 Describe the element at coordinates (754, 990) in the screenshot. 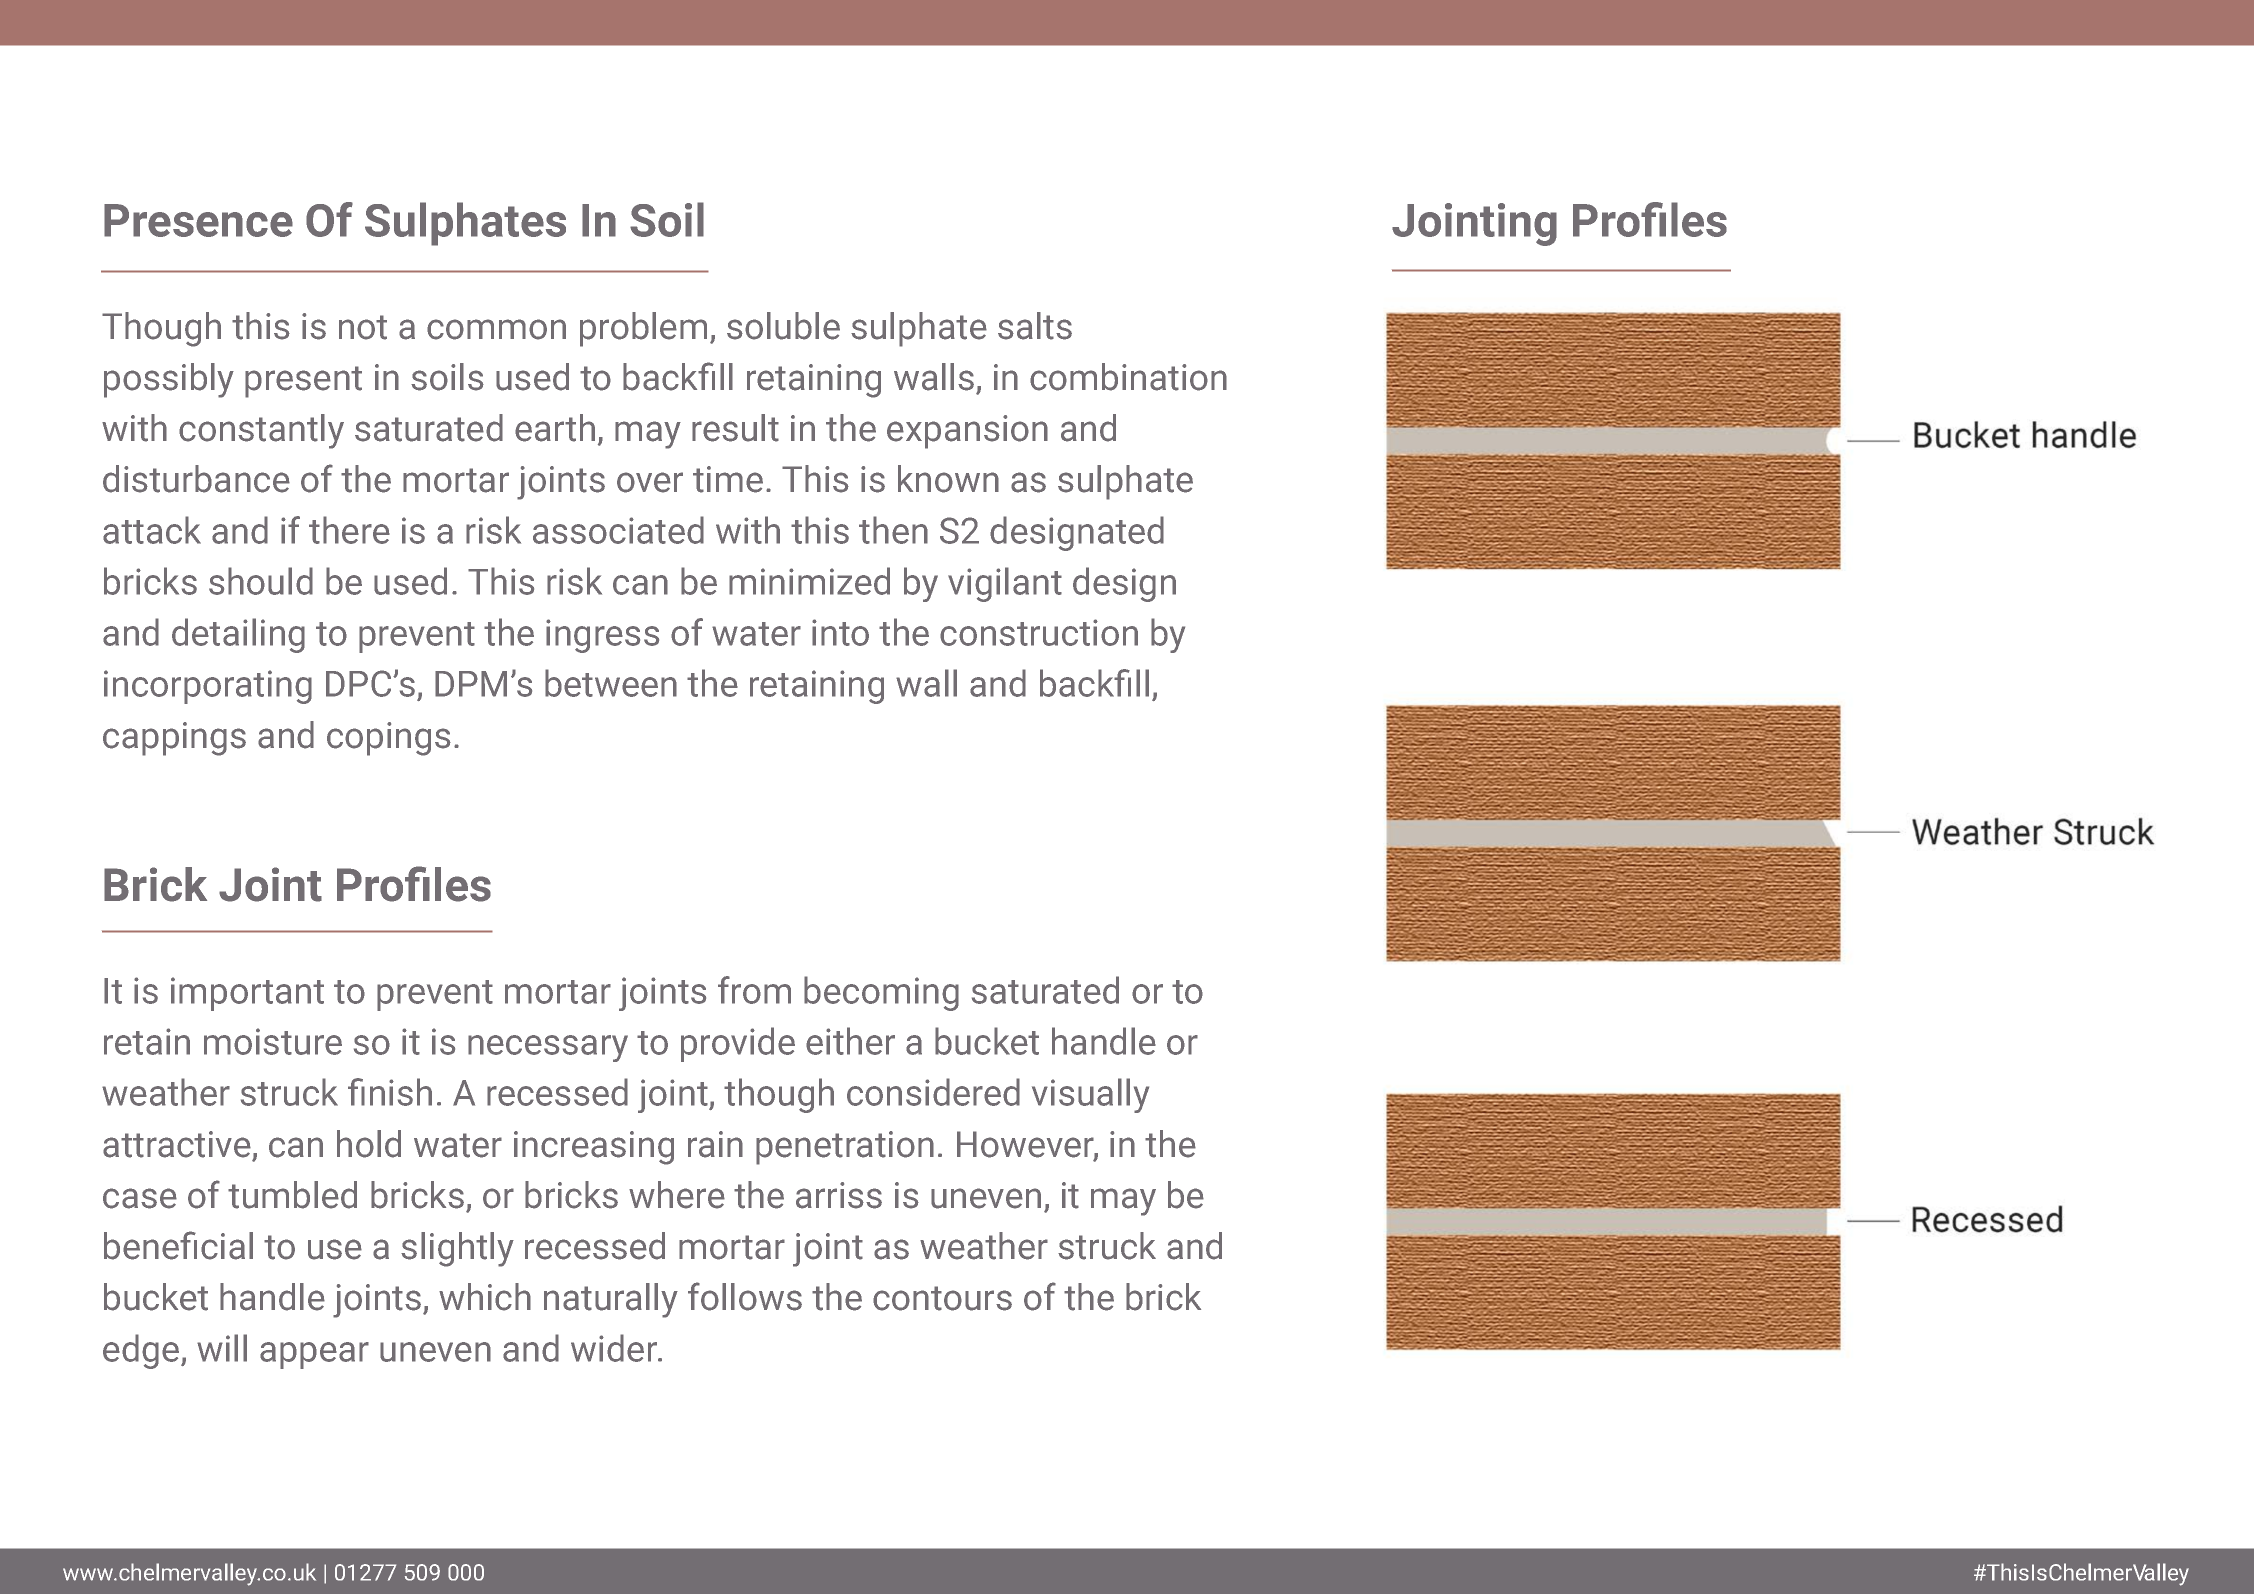

I see `from` at that location.
